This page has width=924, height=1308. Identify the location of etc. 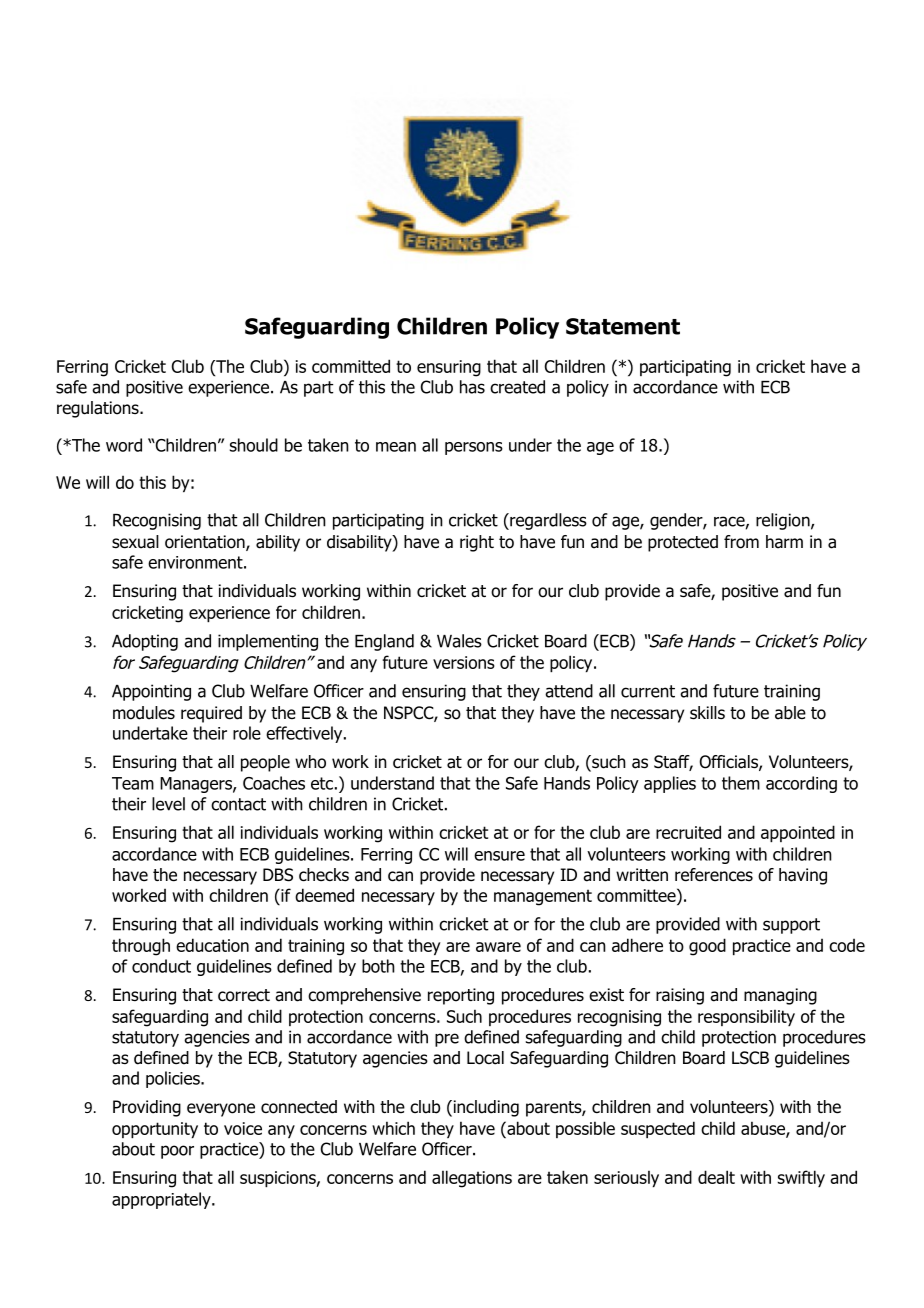
(322, 783).
